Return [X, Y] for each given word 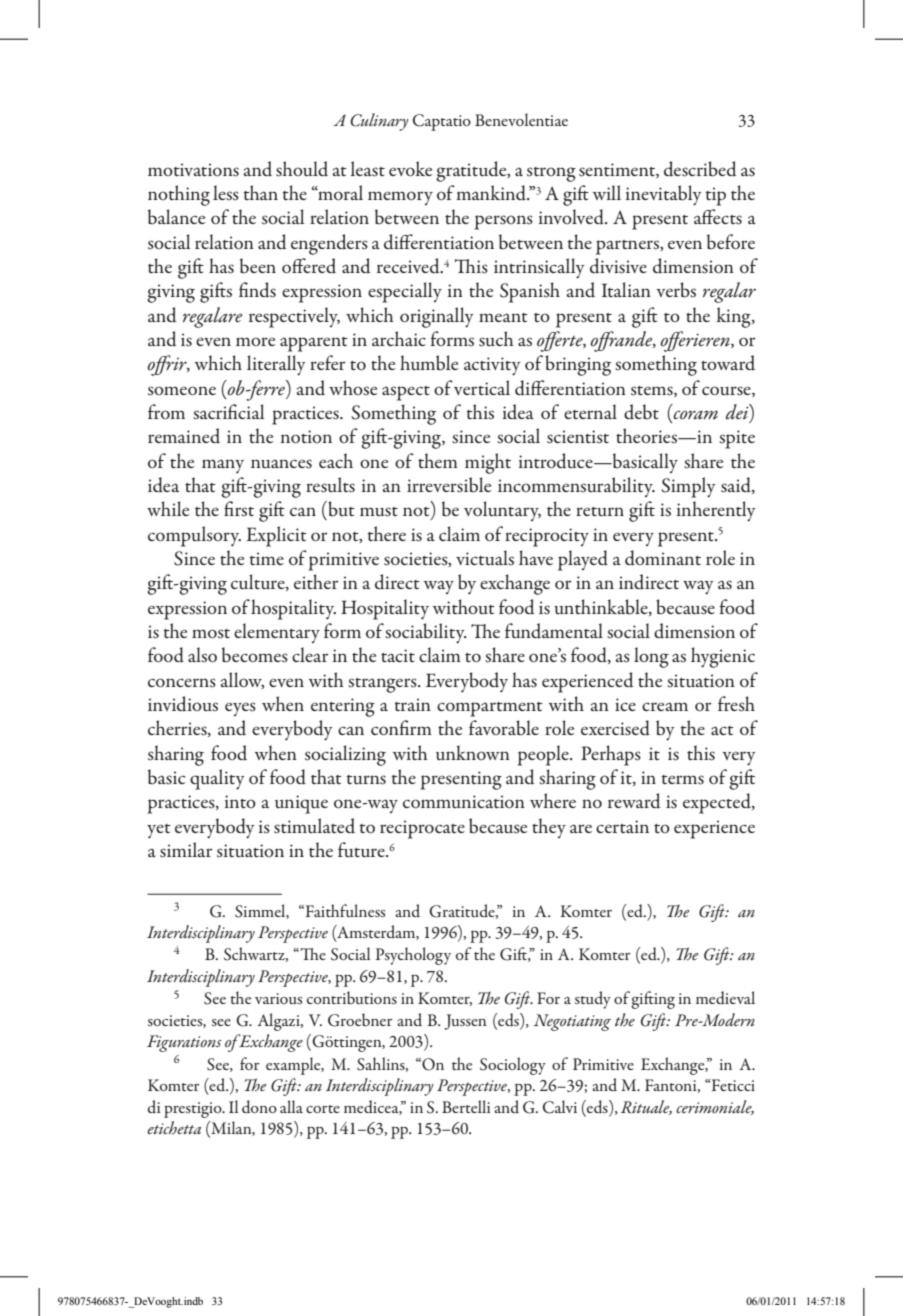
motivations [193, 170]
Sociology [513, 1066]
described [700, 169]
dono [259, 1106]
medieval [725, 998]
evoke [410, 169]
